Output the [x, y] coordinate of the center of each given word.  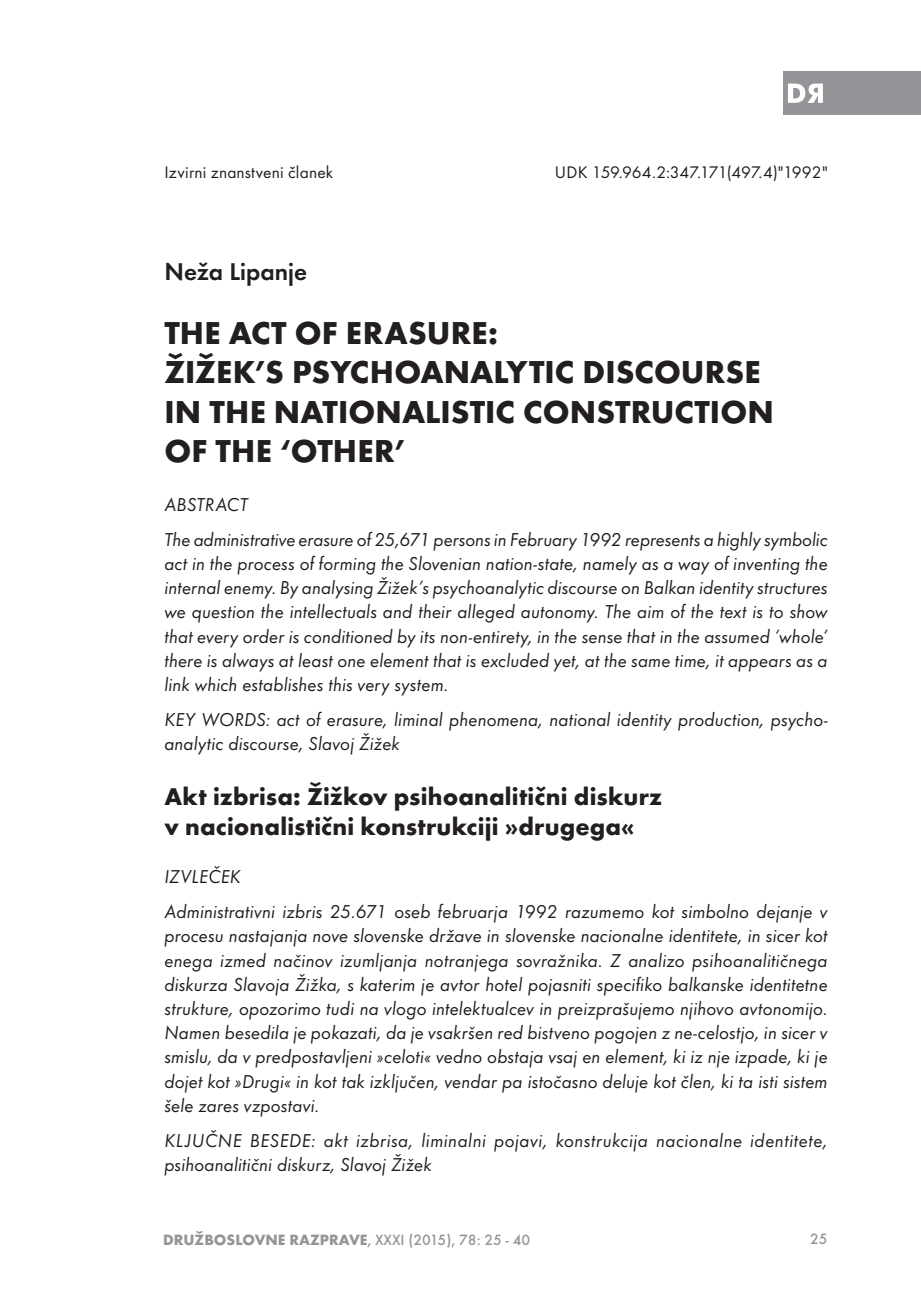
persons [461, 544]
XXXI [389, 1240]
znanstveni [247, 172]
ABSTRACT [206, 505]
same [650, 663]
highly [739, 541]
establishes [283, 684]
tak [353, 1081]
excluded [515, 660]
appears [759, 665]
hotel [504, 984]
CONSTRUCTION [648, 412]
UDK [571, 172]
